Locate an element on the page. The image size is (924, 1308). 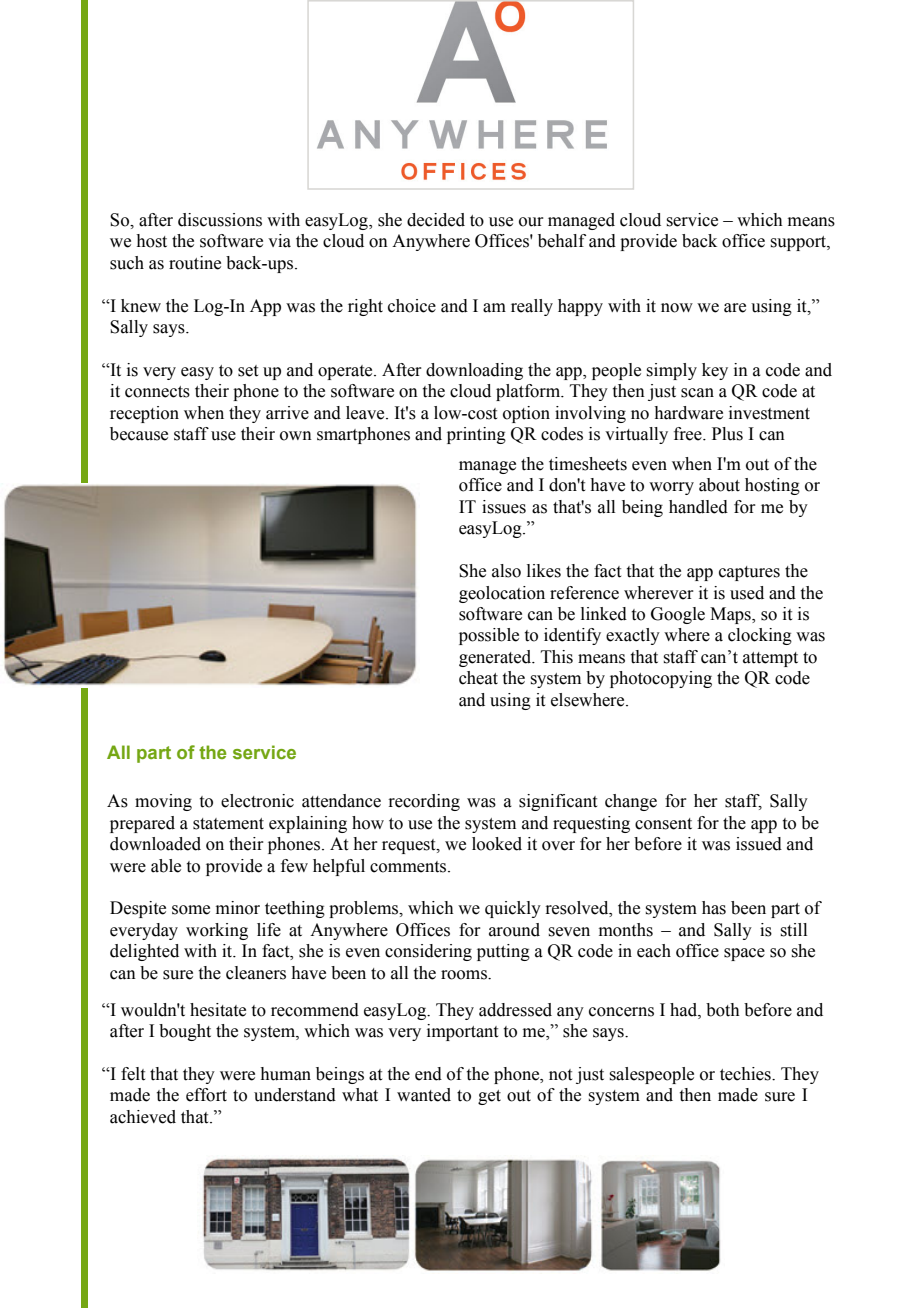
has is located at coordinates (714, 908).
